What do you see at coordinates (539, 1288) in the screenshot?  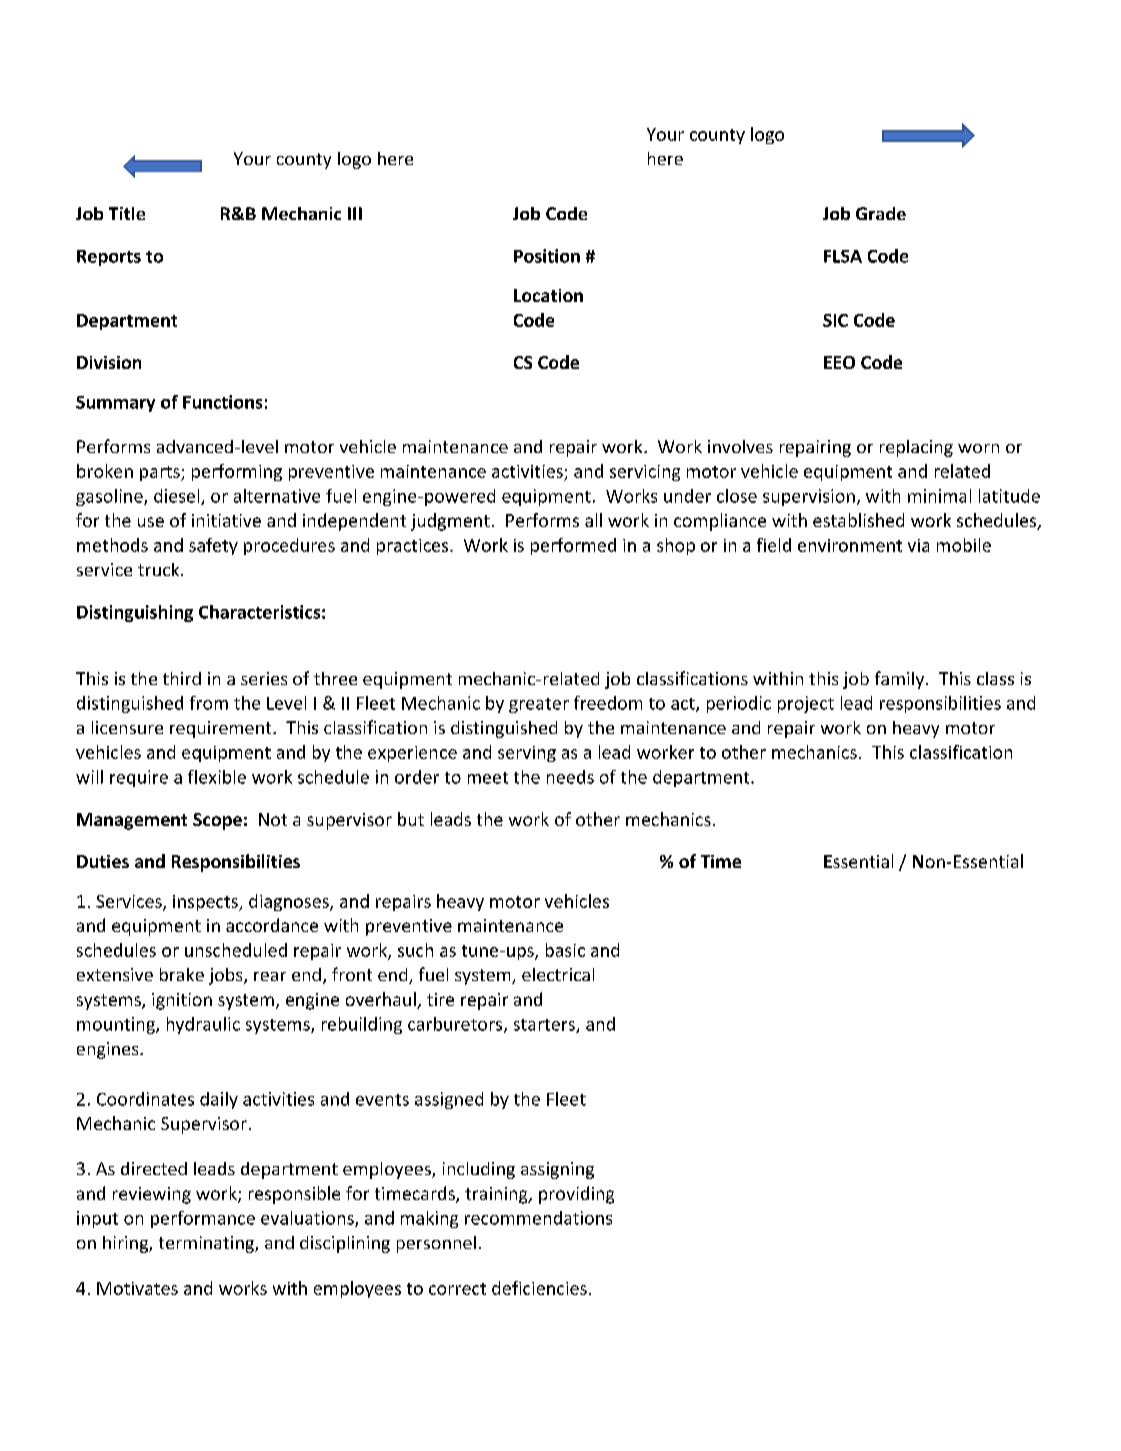 I see `deficiencies` at bounding box center [539, 1288].
